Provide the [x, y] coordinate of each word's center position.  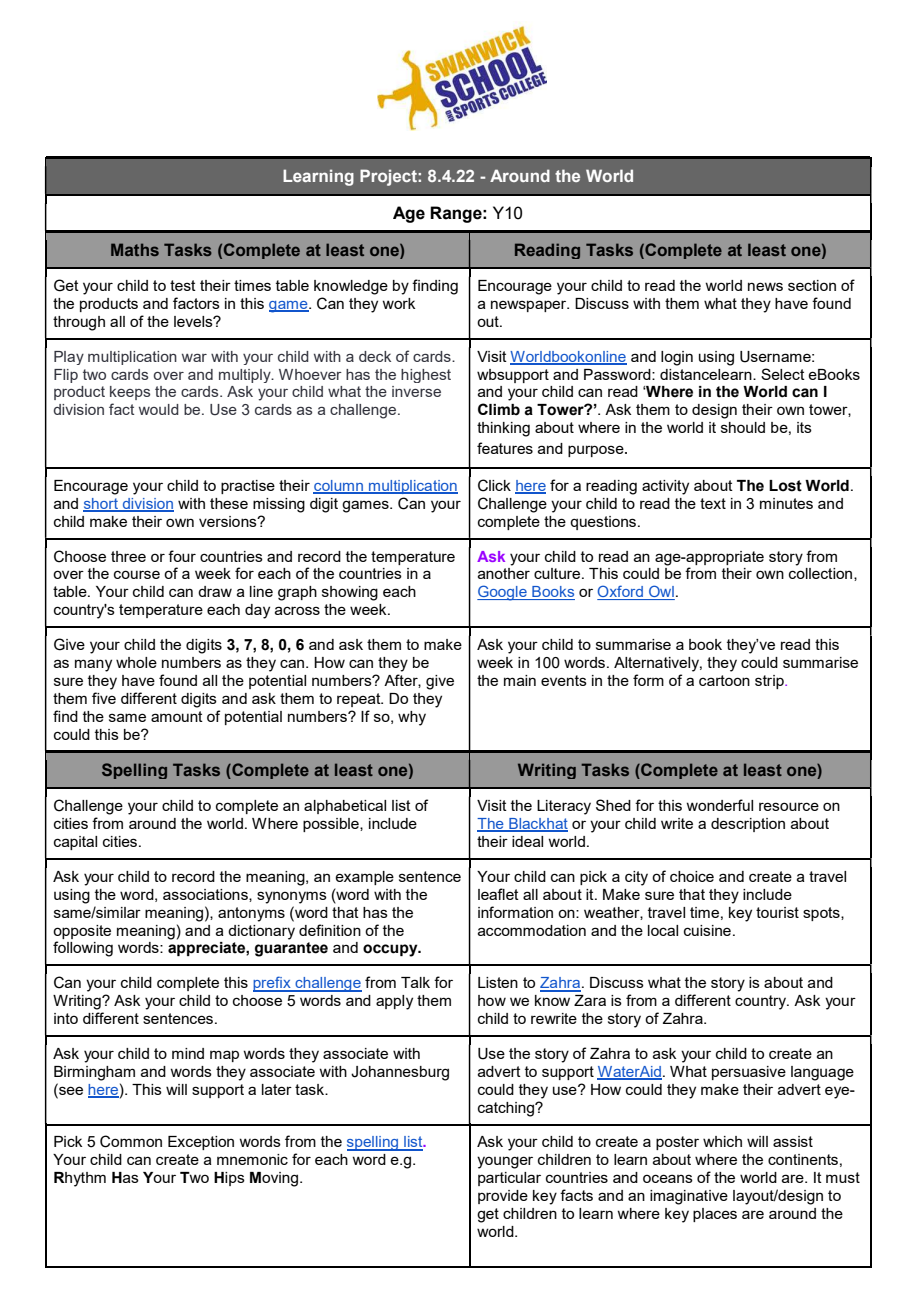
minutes [786, 503]
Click [494, 485]
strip [770, 682]
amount [177, 716]
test [183, 285]
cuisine [707, 930]
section [812, 285]
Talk [415, 982]
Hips [229, 1179]
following [83, 949]
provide [503, 1197]
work [398, 303]
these [229, 503]
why [412, 718]
